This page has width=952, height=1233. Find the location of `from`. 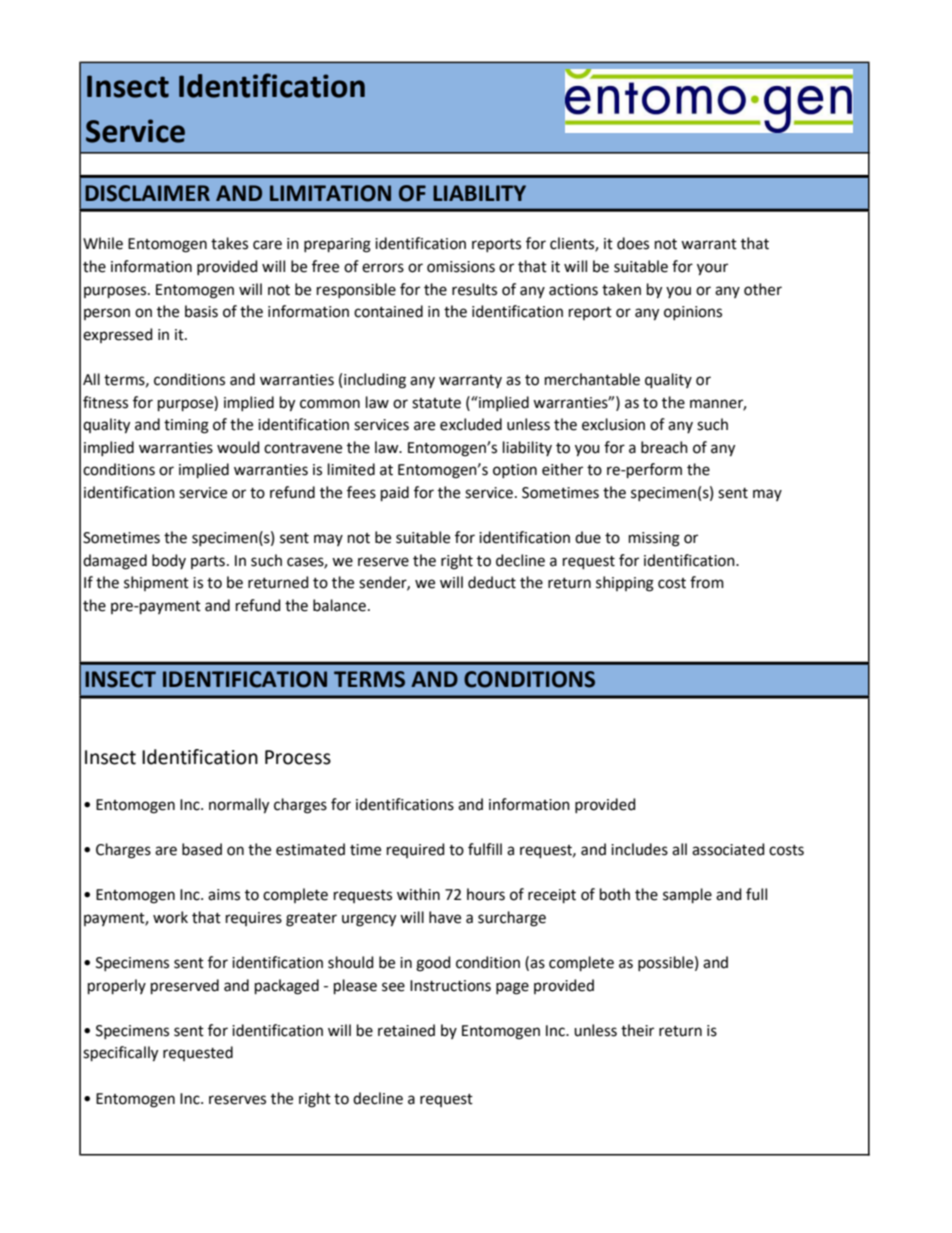

from is located at coordinates (707, 582).
